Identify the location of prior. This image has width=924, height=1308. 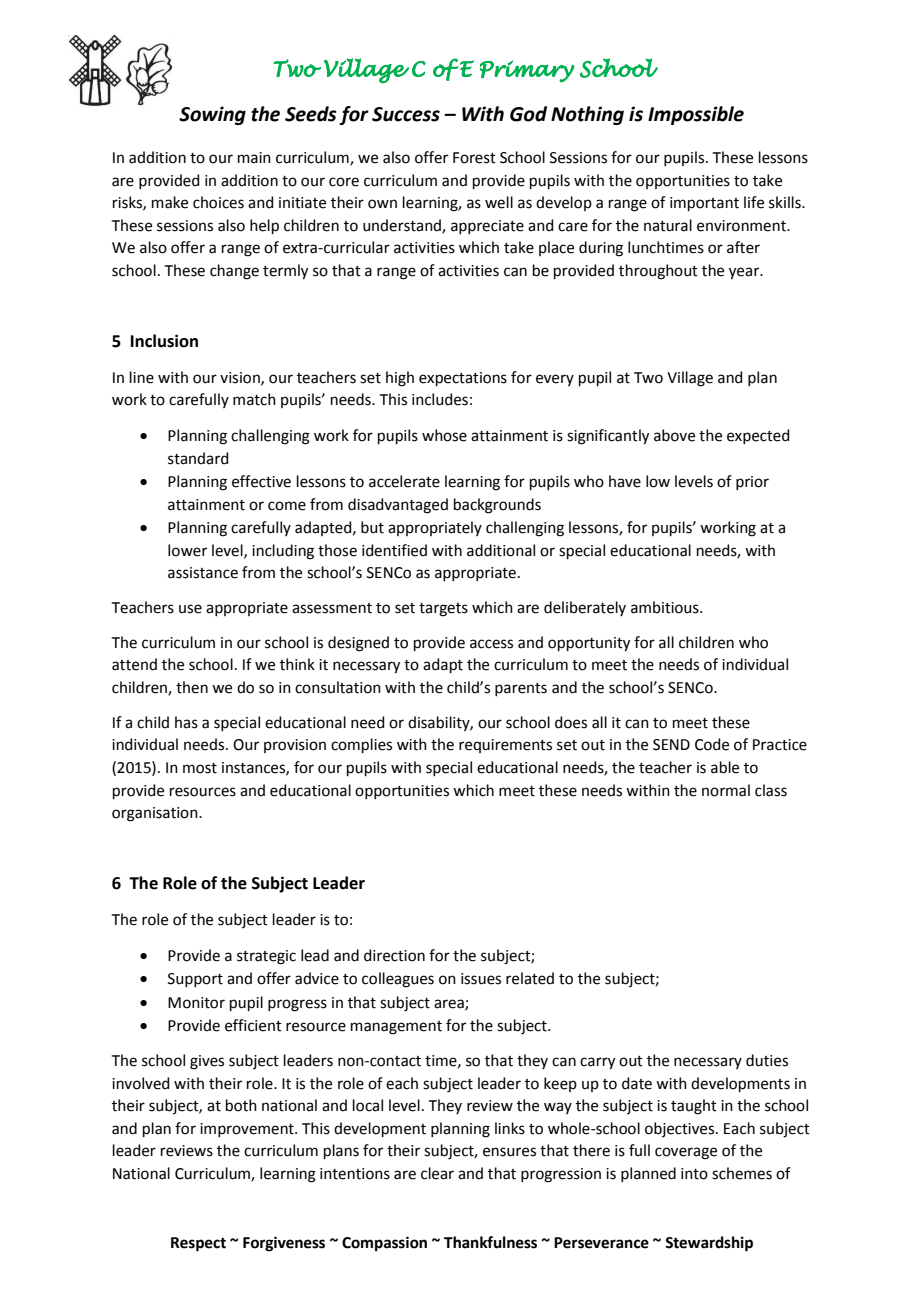
(752, 483).
